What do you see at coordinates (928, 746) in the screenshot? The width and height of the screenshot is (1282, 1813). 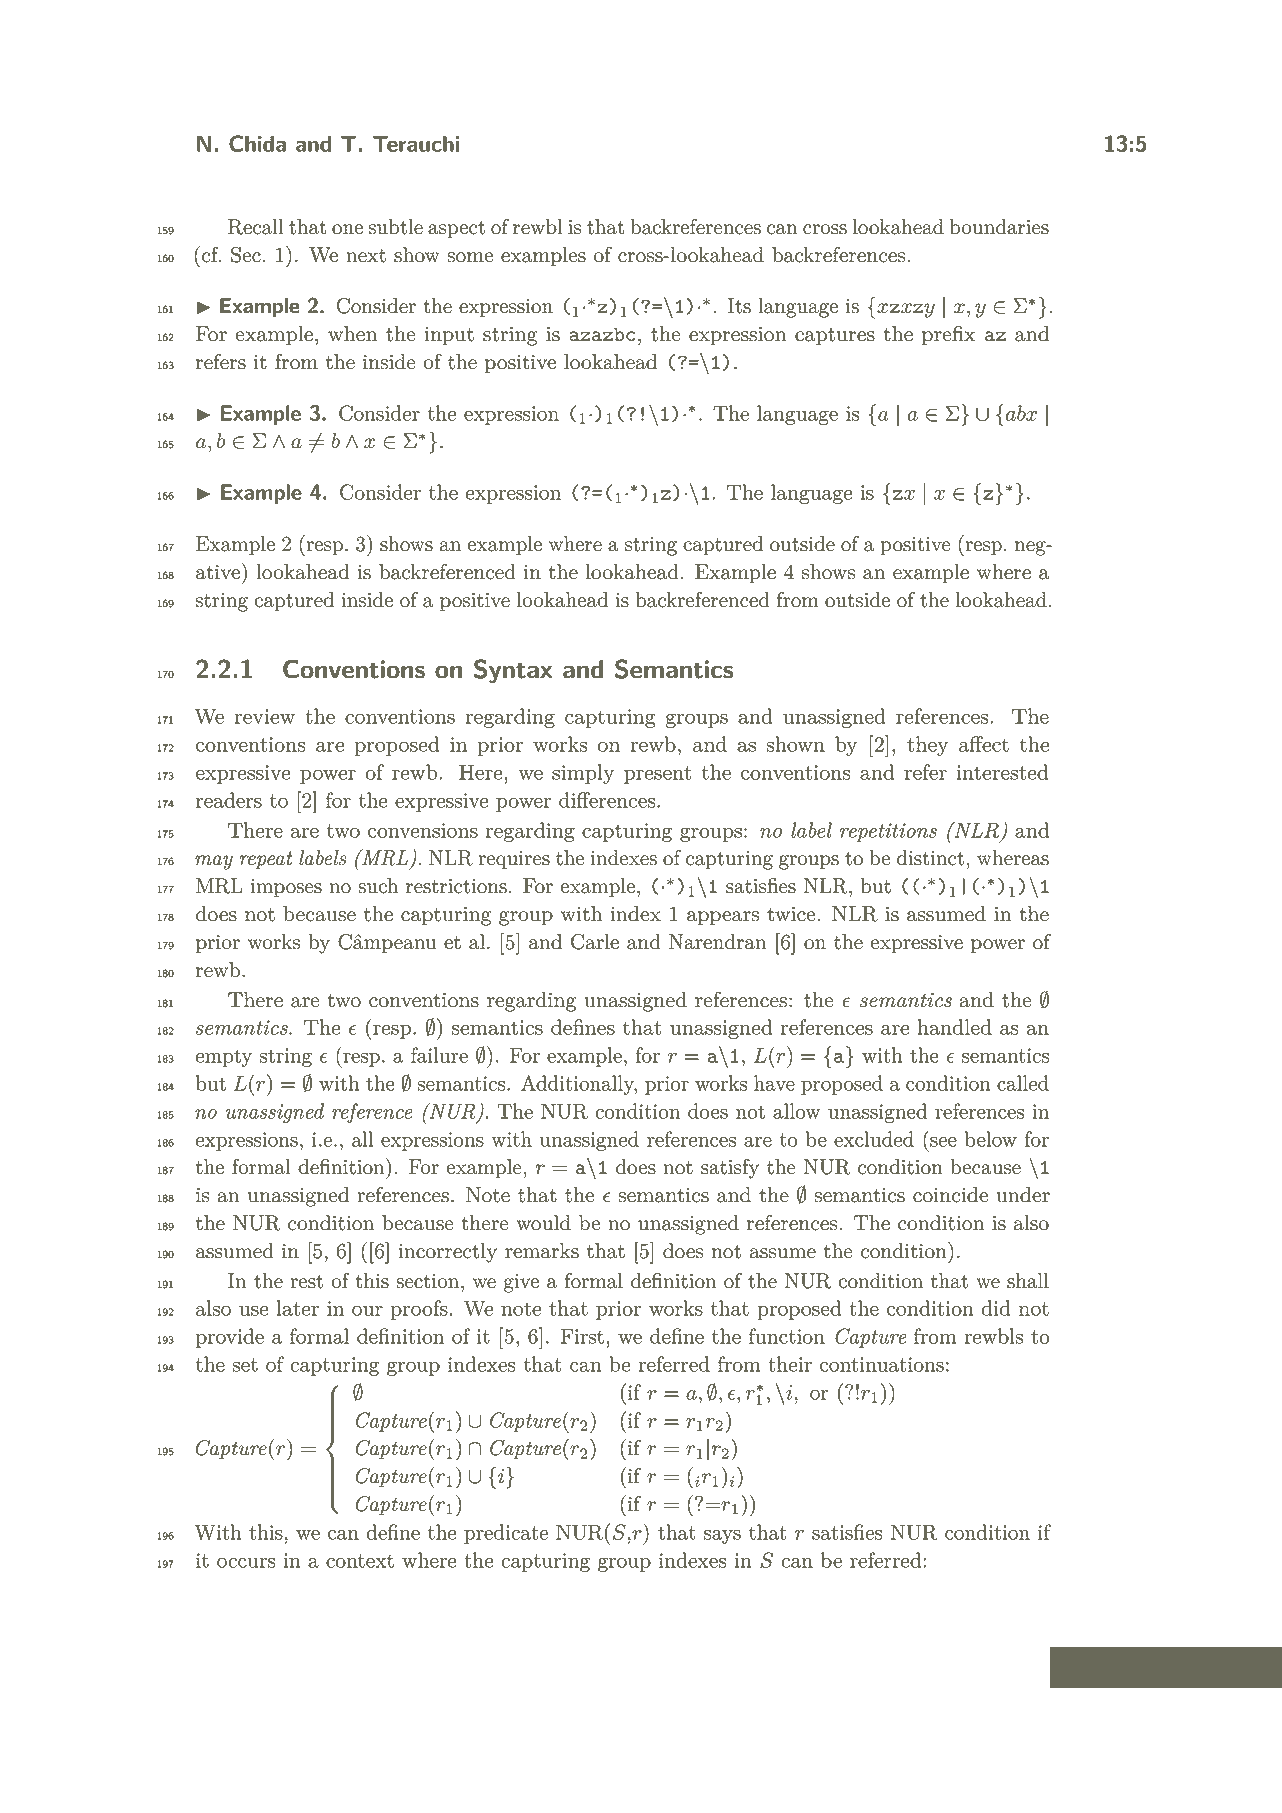 I see `they` at bounding box center [928, 746].
